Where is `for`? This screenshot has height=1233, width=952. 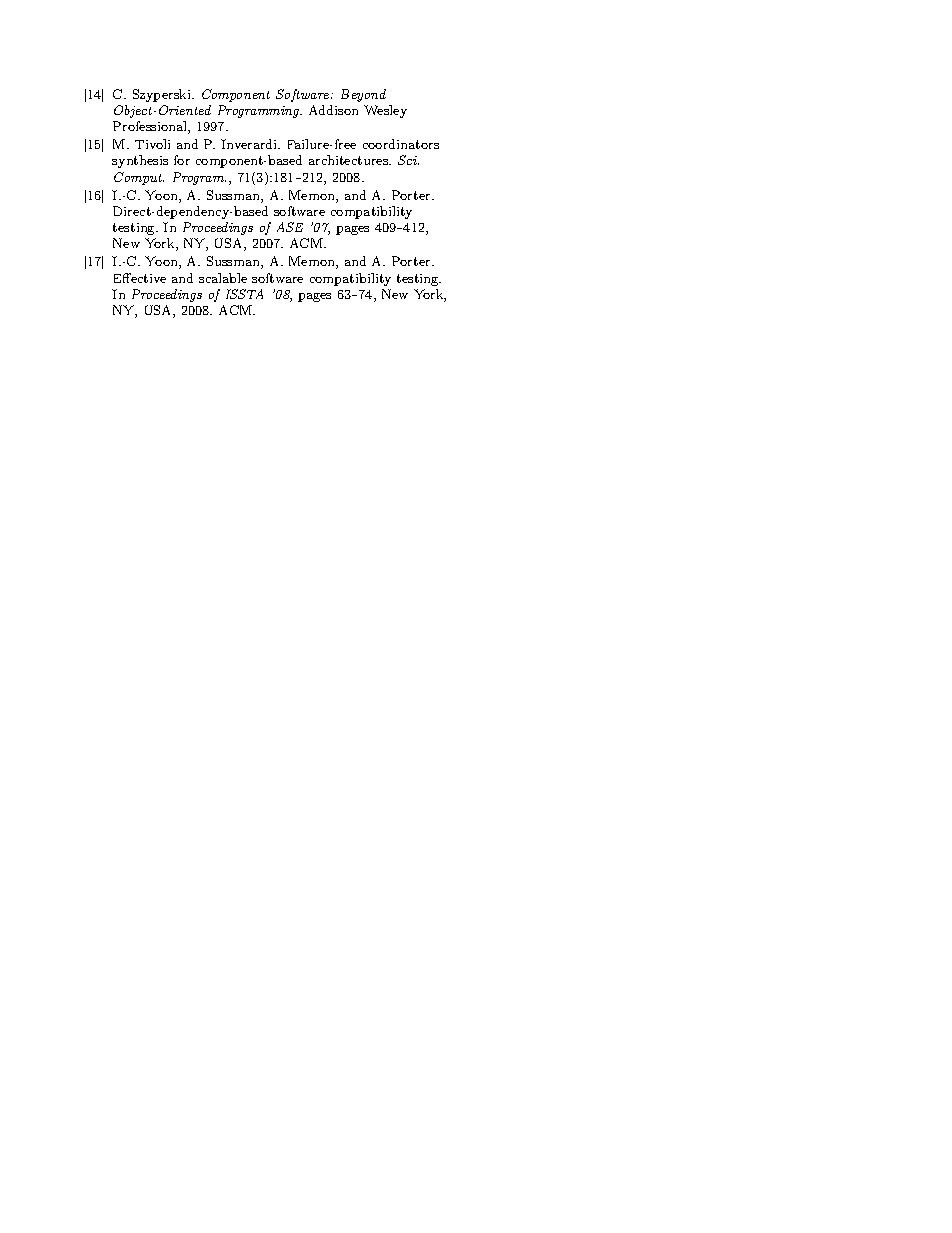 for is located at coordinates (182, 160).
